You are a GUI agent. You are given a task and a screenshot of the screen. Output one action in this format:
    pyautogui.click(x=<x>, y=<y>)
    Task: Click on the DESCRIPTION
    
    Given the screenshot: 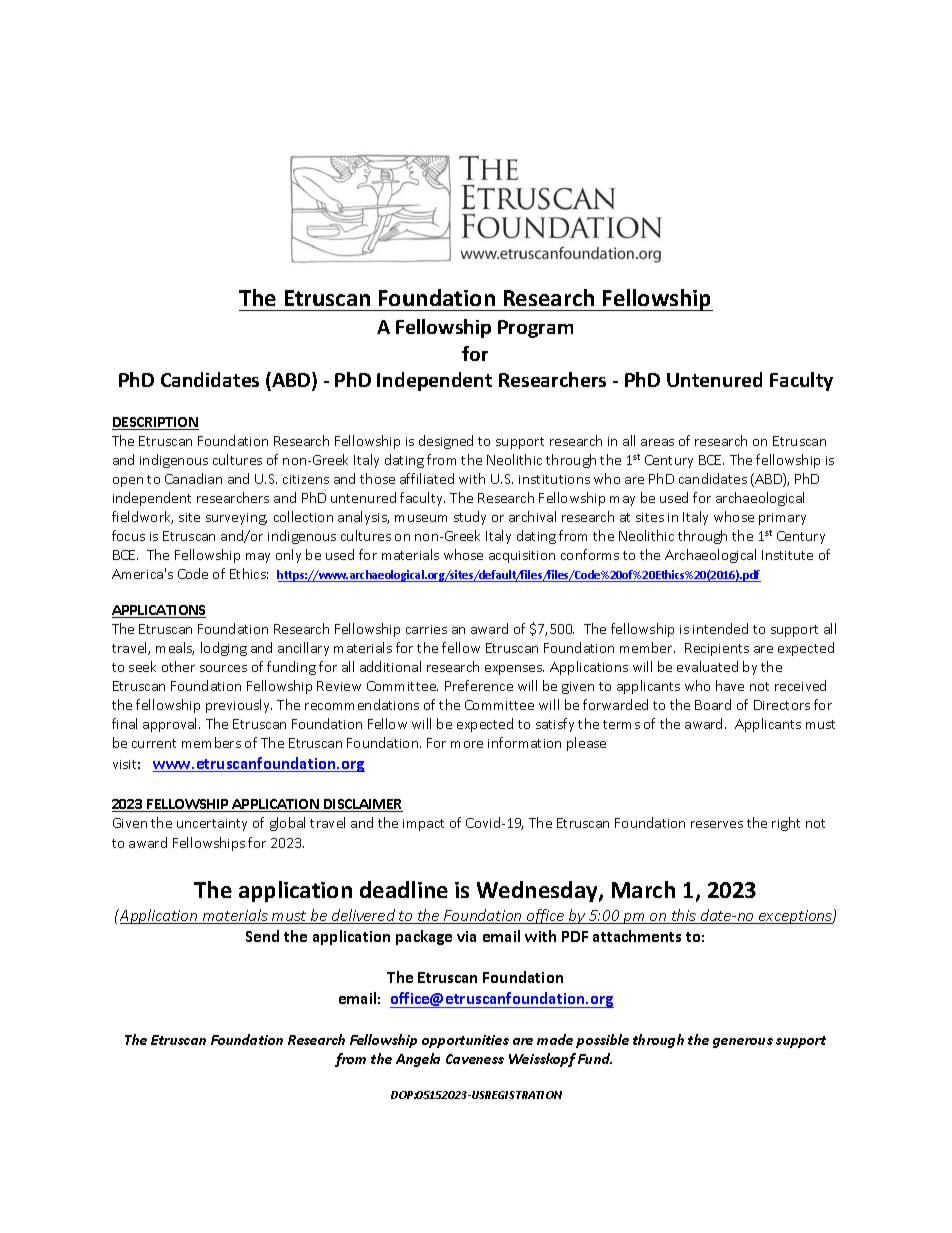 What is the action you would take?
    pyautogui.click(x=155, y=423)
